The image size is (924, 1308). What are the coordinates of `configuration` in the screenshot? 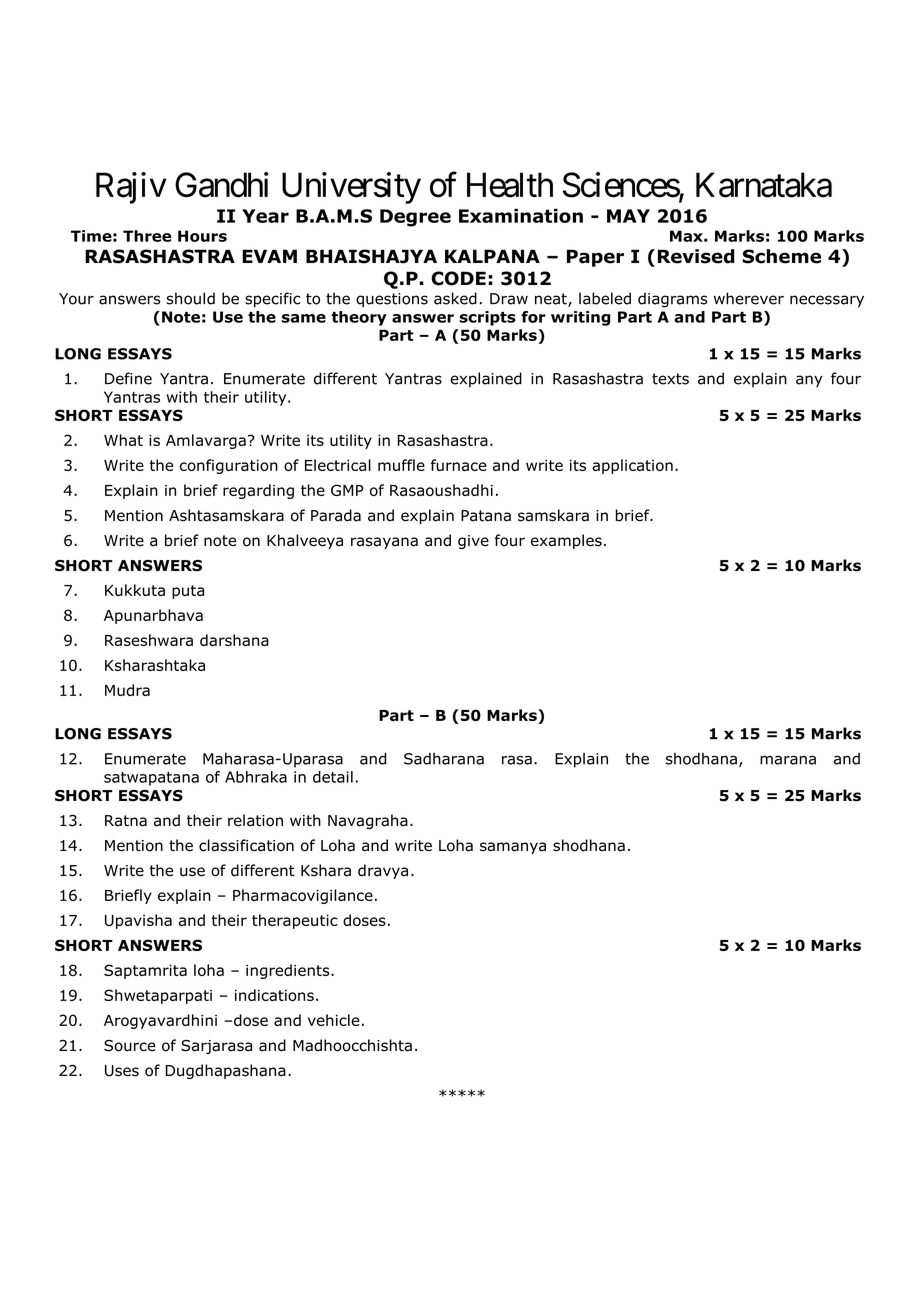 It's located at (229, 466).
